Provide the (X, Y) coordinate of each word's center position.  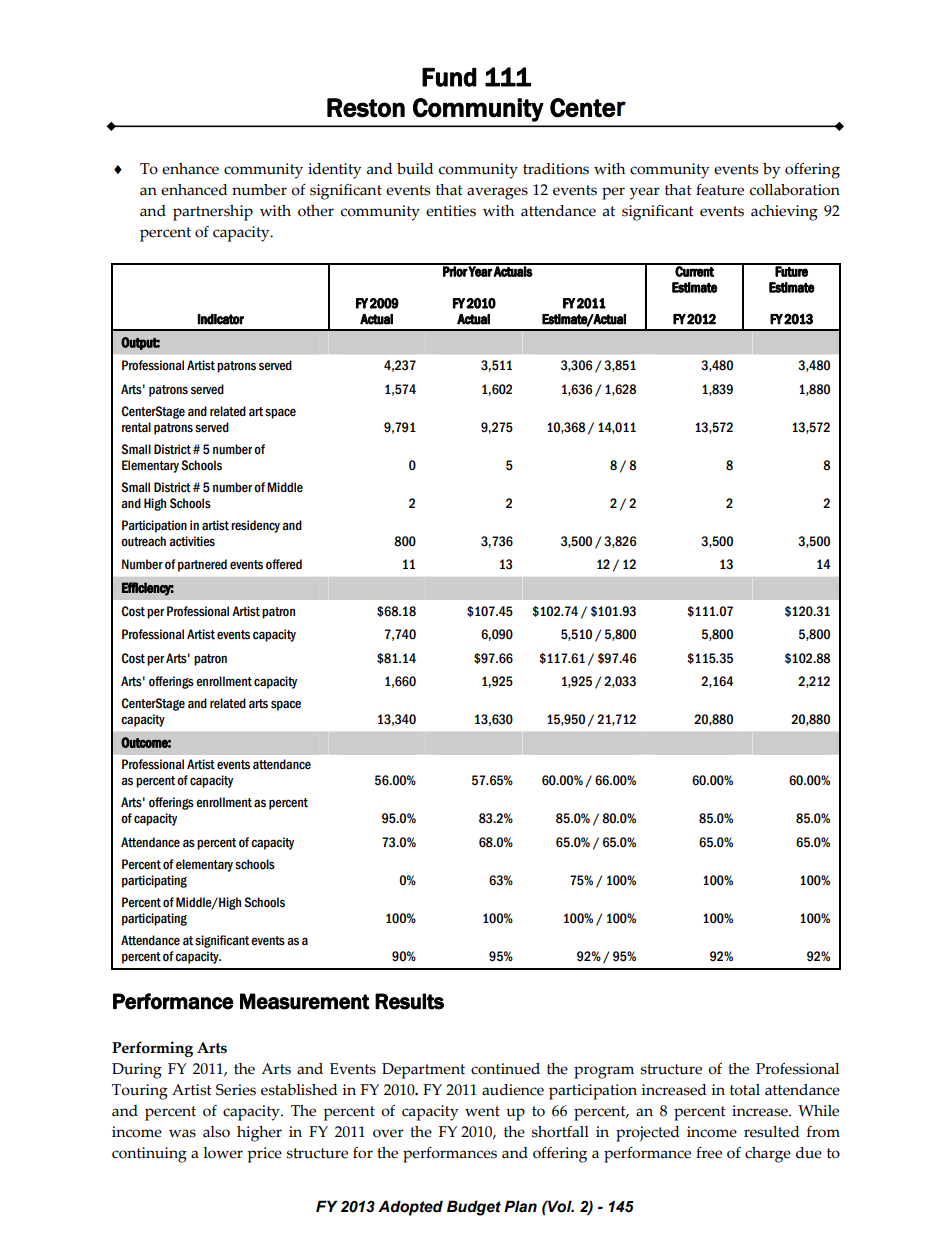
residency (255, 526)
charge (768, 1155)
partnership (213, 213)
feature (720, 190)
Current (695, 270)
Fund (449, 77)
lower (223, 1153)
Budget (474, 1208)
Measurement (304, 1001)
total (745, 1090)
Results (409, 1001)
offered (284, 564)
